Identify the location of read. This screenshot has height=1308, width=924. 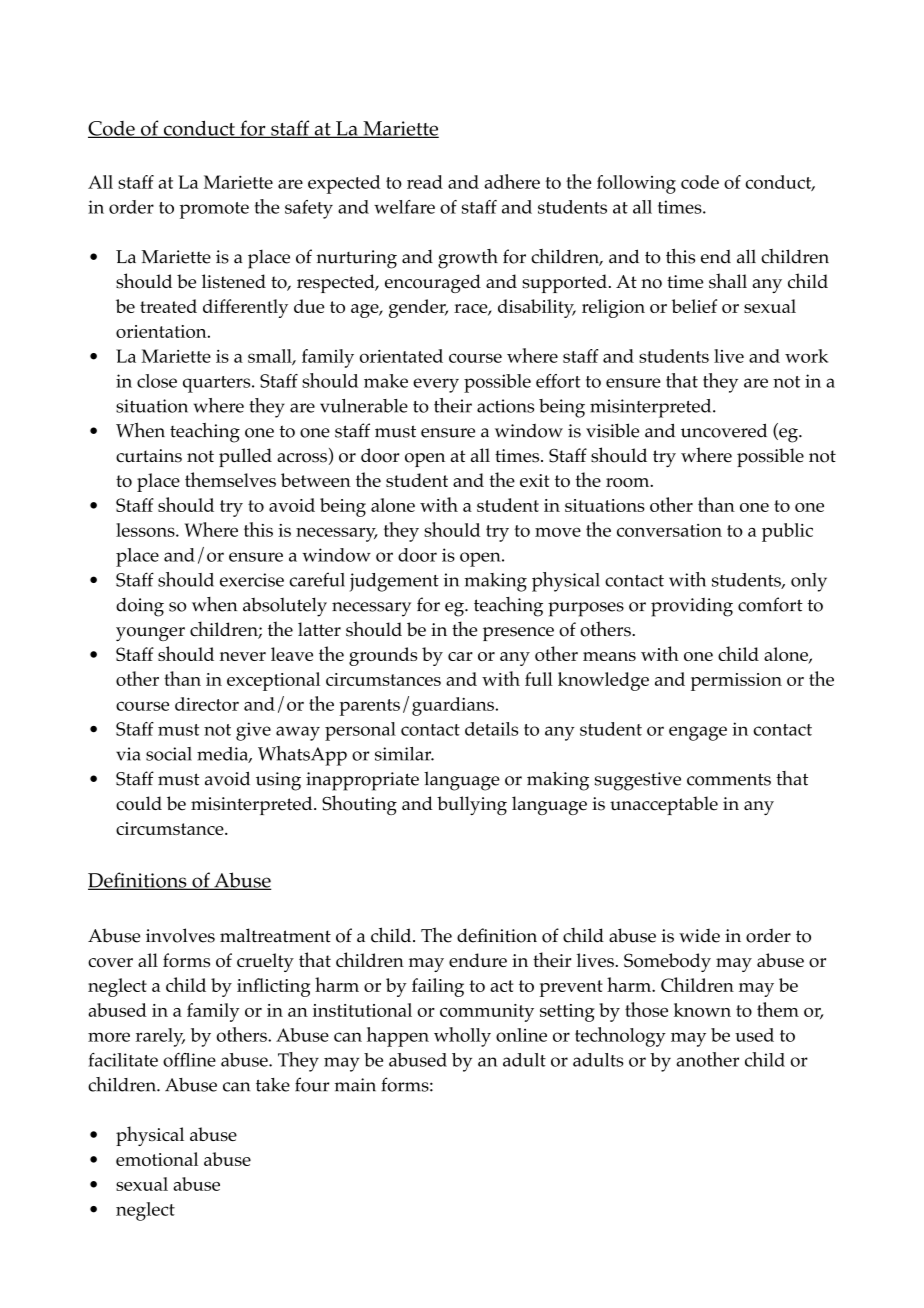
(425, 182).
